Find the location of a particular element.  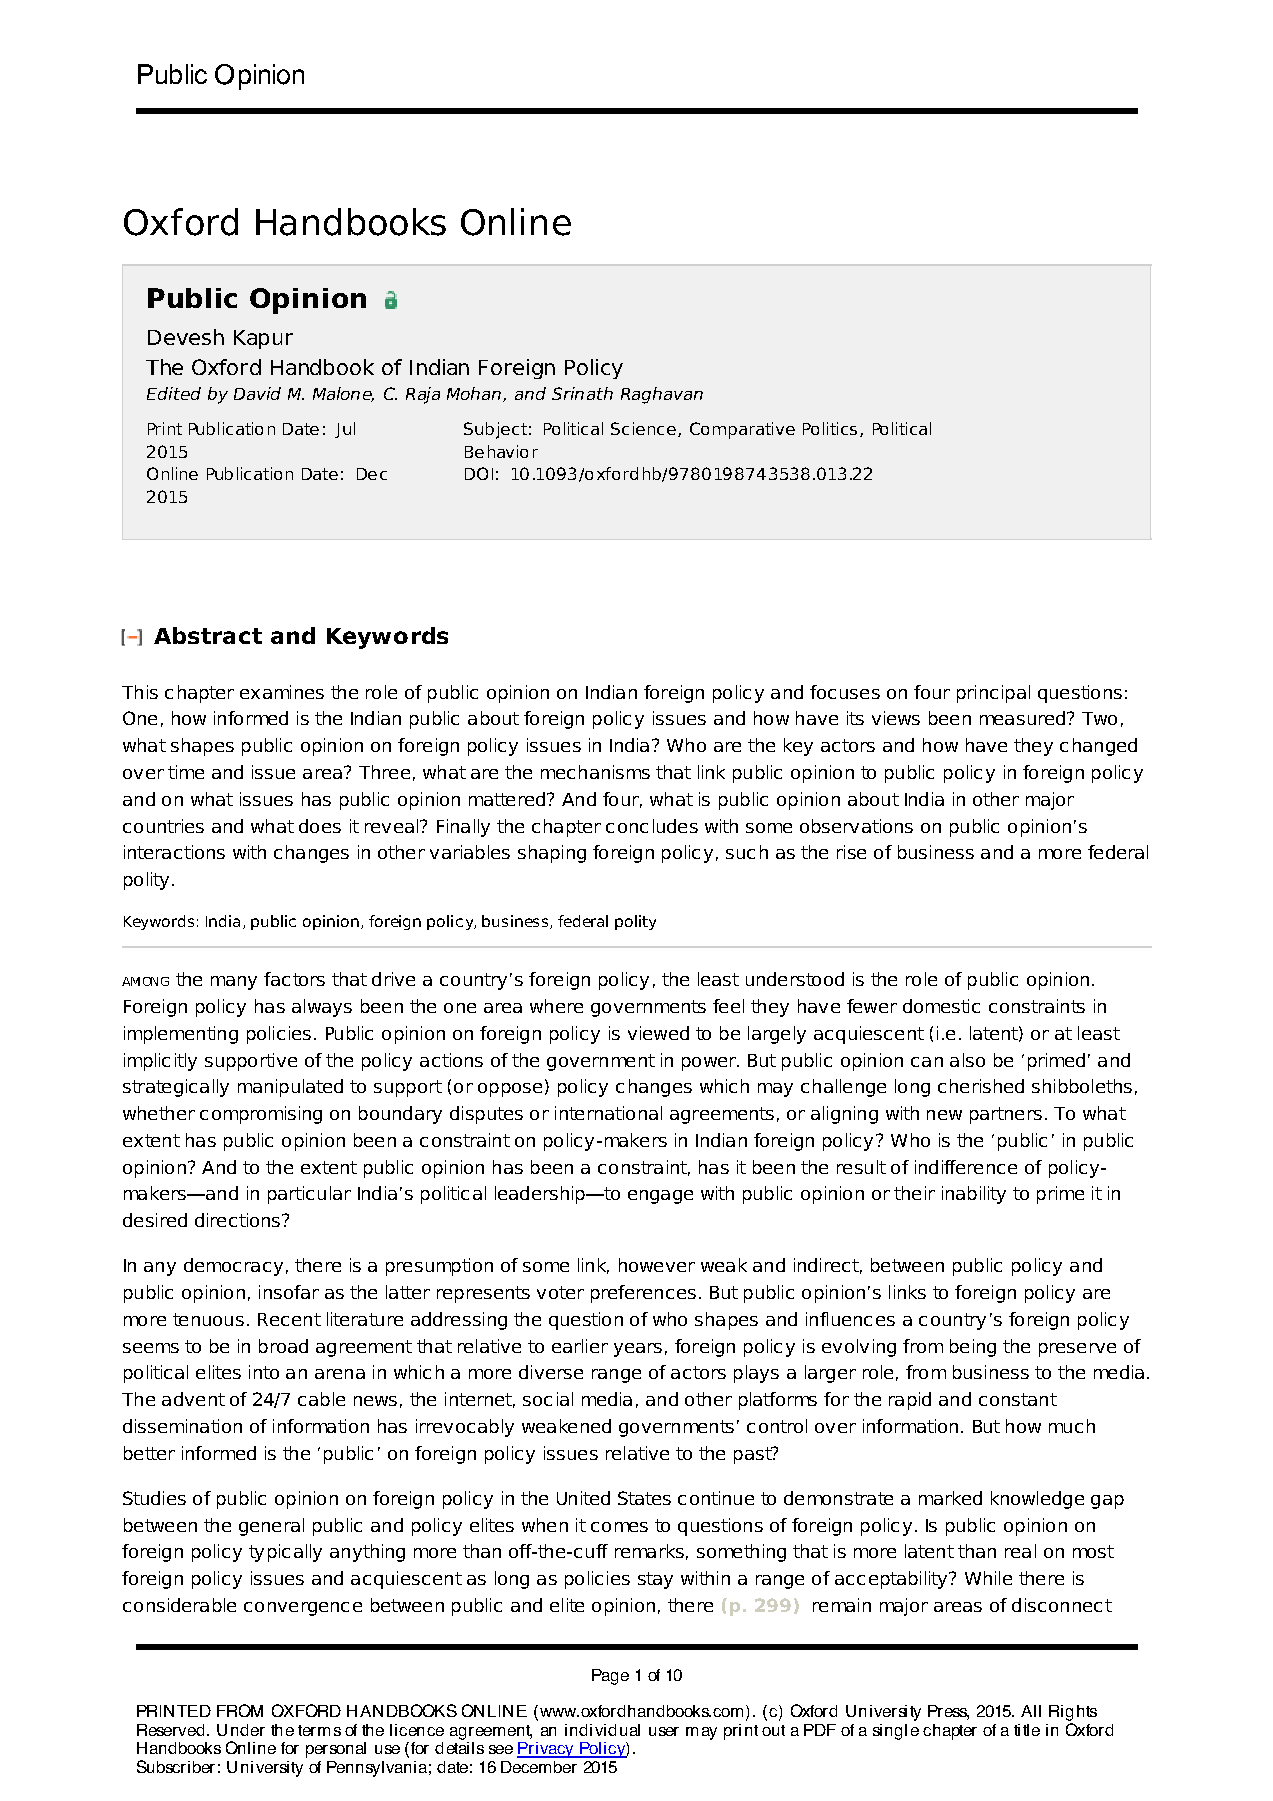

terms is located at coordinates (319, 1730).
